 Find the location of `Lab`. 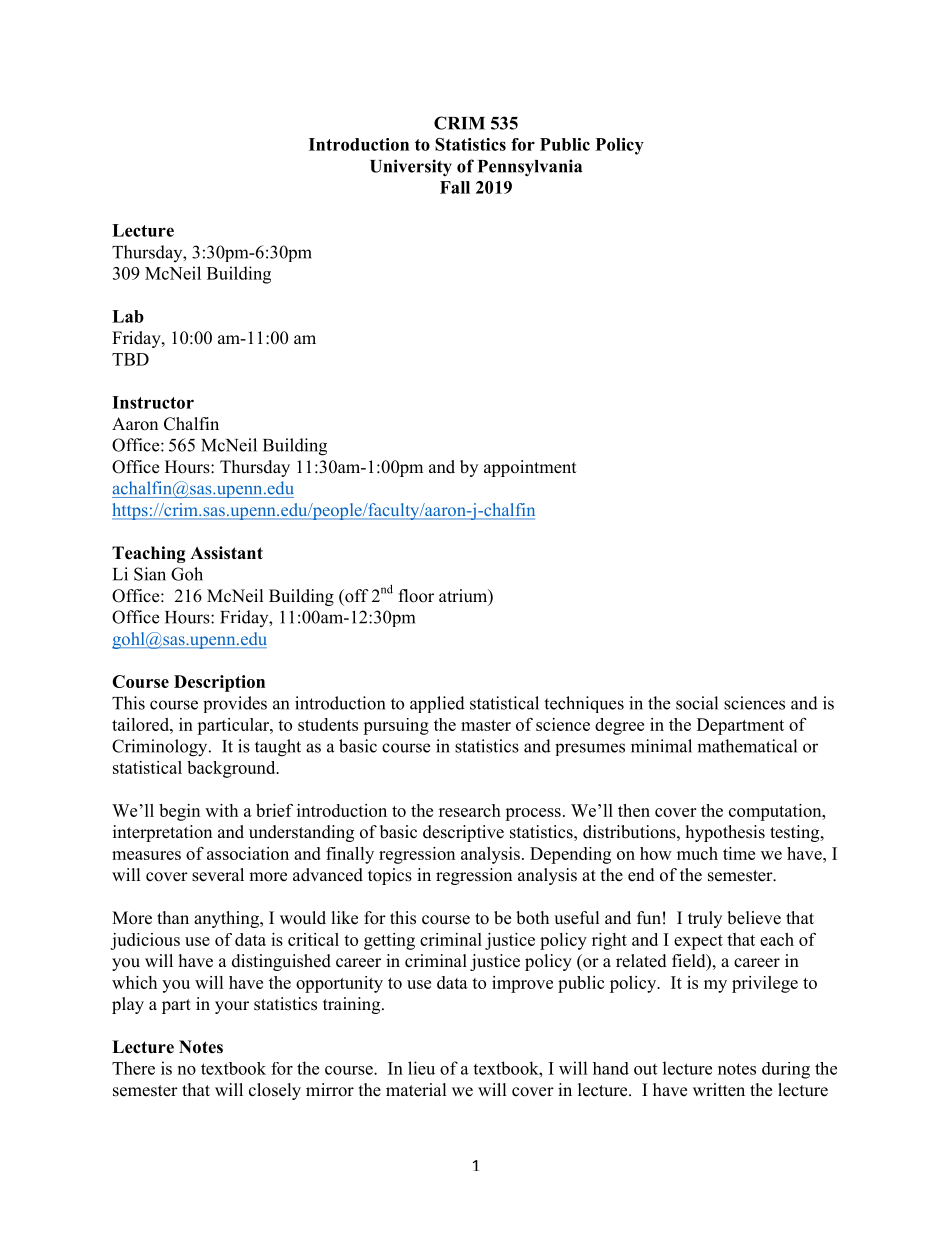

Lab is located at coordinates (128, 316).
